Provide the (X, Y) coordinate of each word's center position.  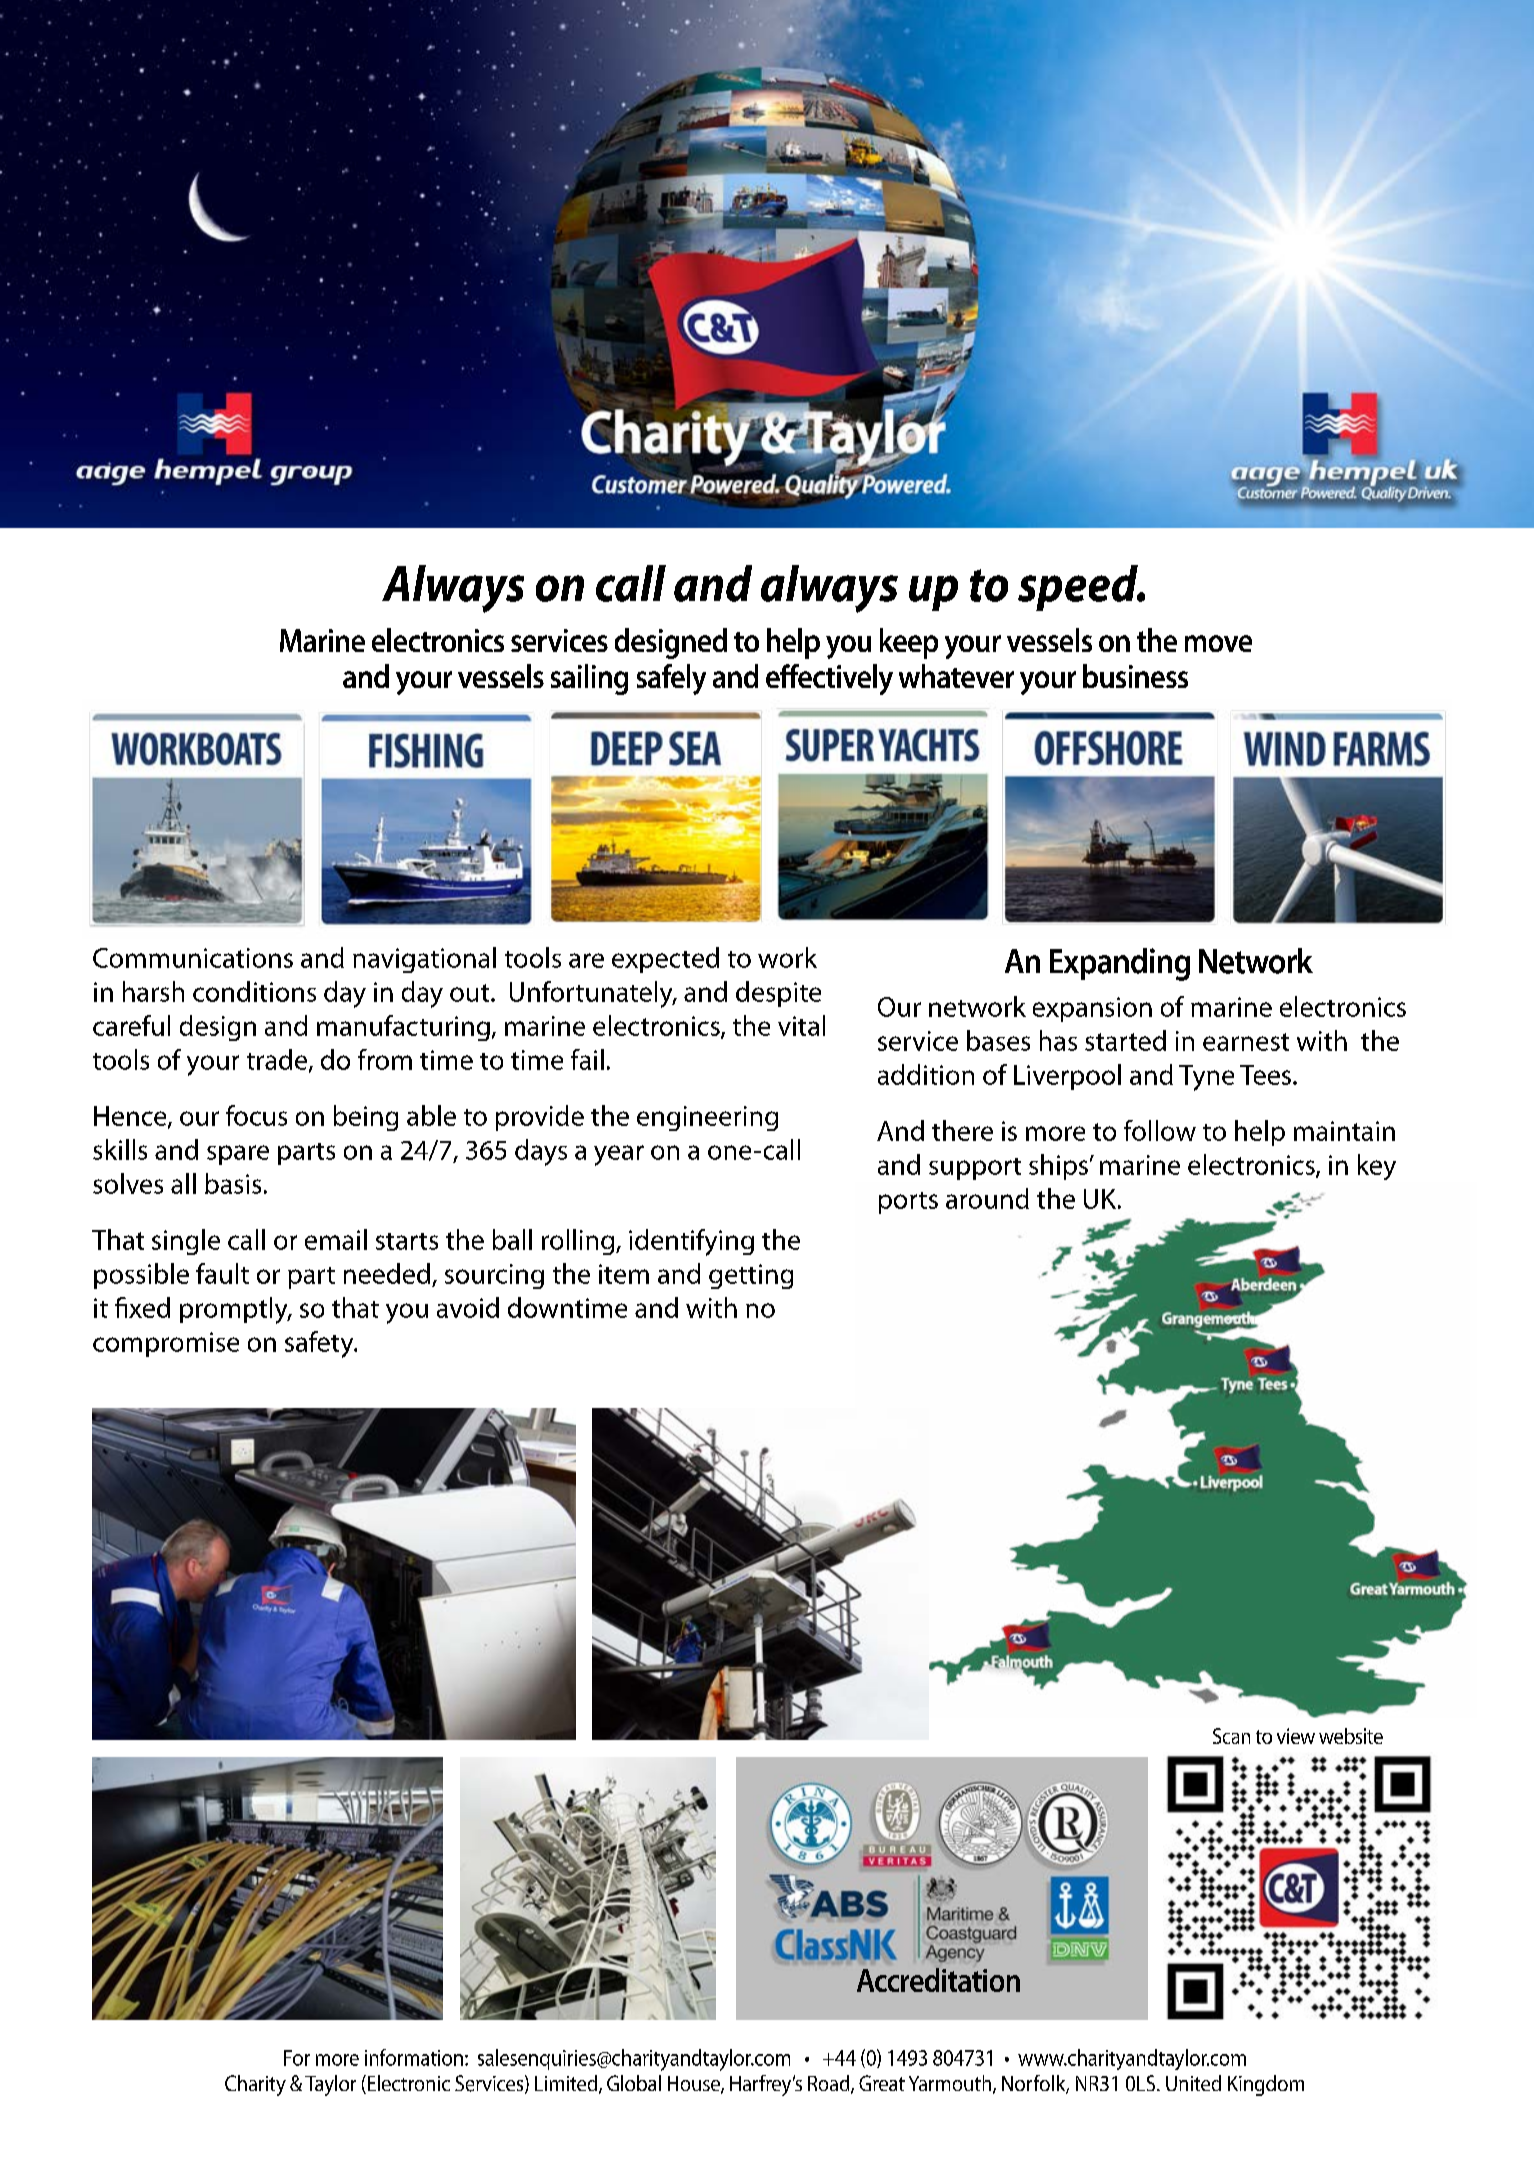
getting (751, 1276)
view (1296, 1736)
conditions (254, 991)
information (414, 2057)
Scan (1231, 1736)
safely (671, 679)
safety (320, 1344)
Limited (567, 2084)
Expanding (1120, 964)
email (336, 1239)
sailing (589, 679)
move (1218, 643)
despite (778, 994)
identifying (691, 1242)
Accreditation (938, 1980)
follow (1160, 1130)
